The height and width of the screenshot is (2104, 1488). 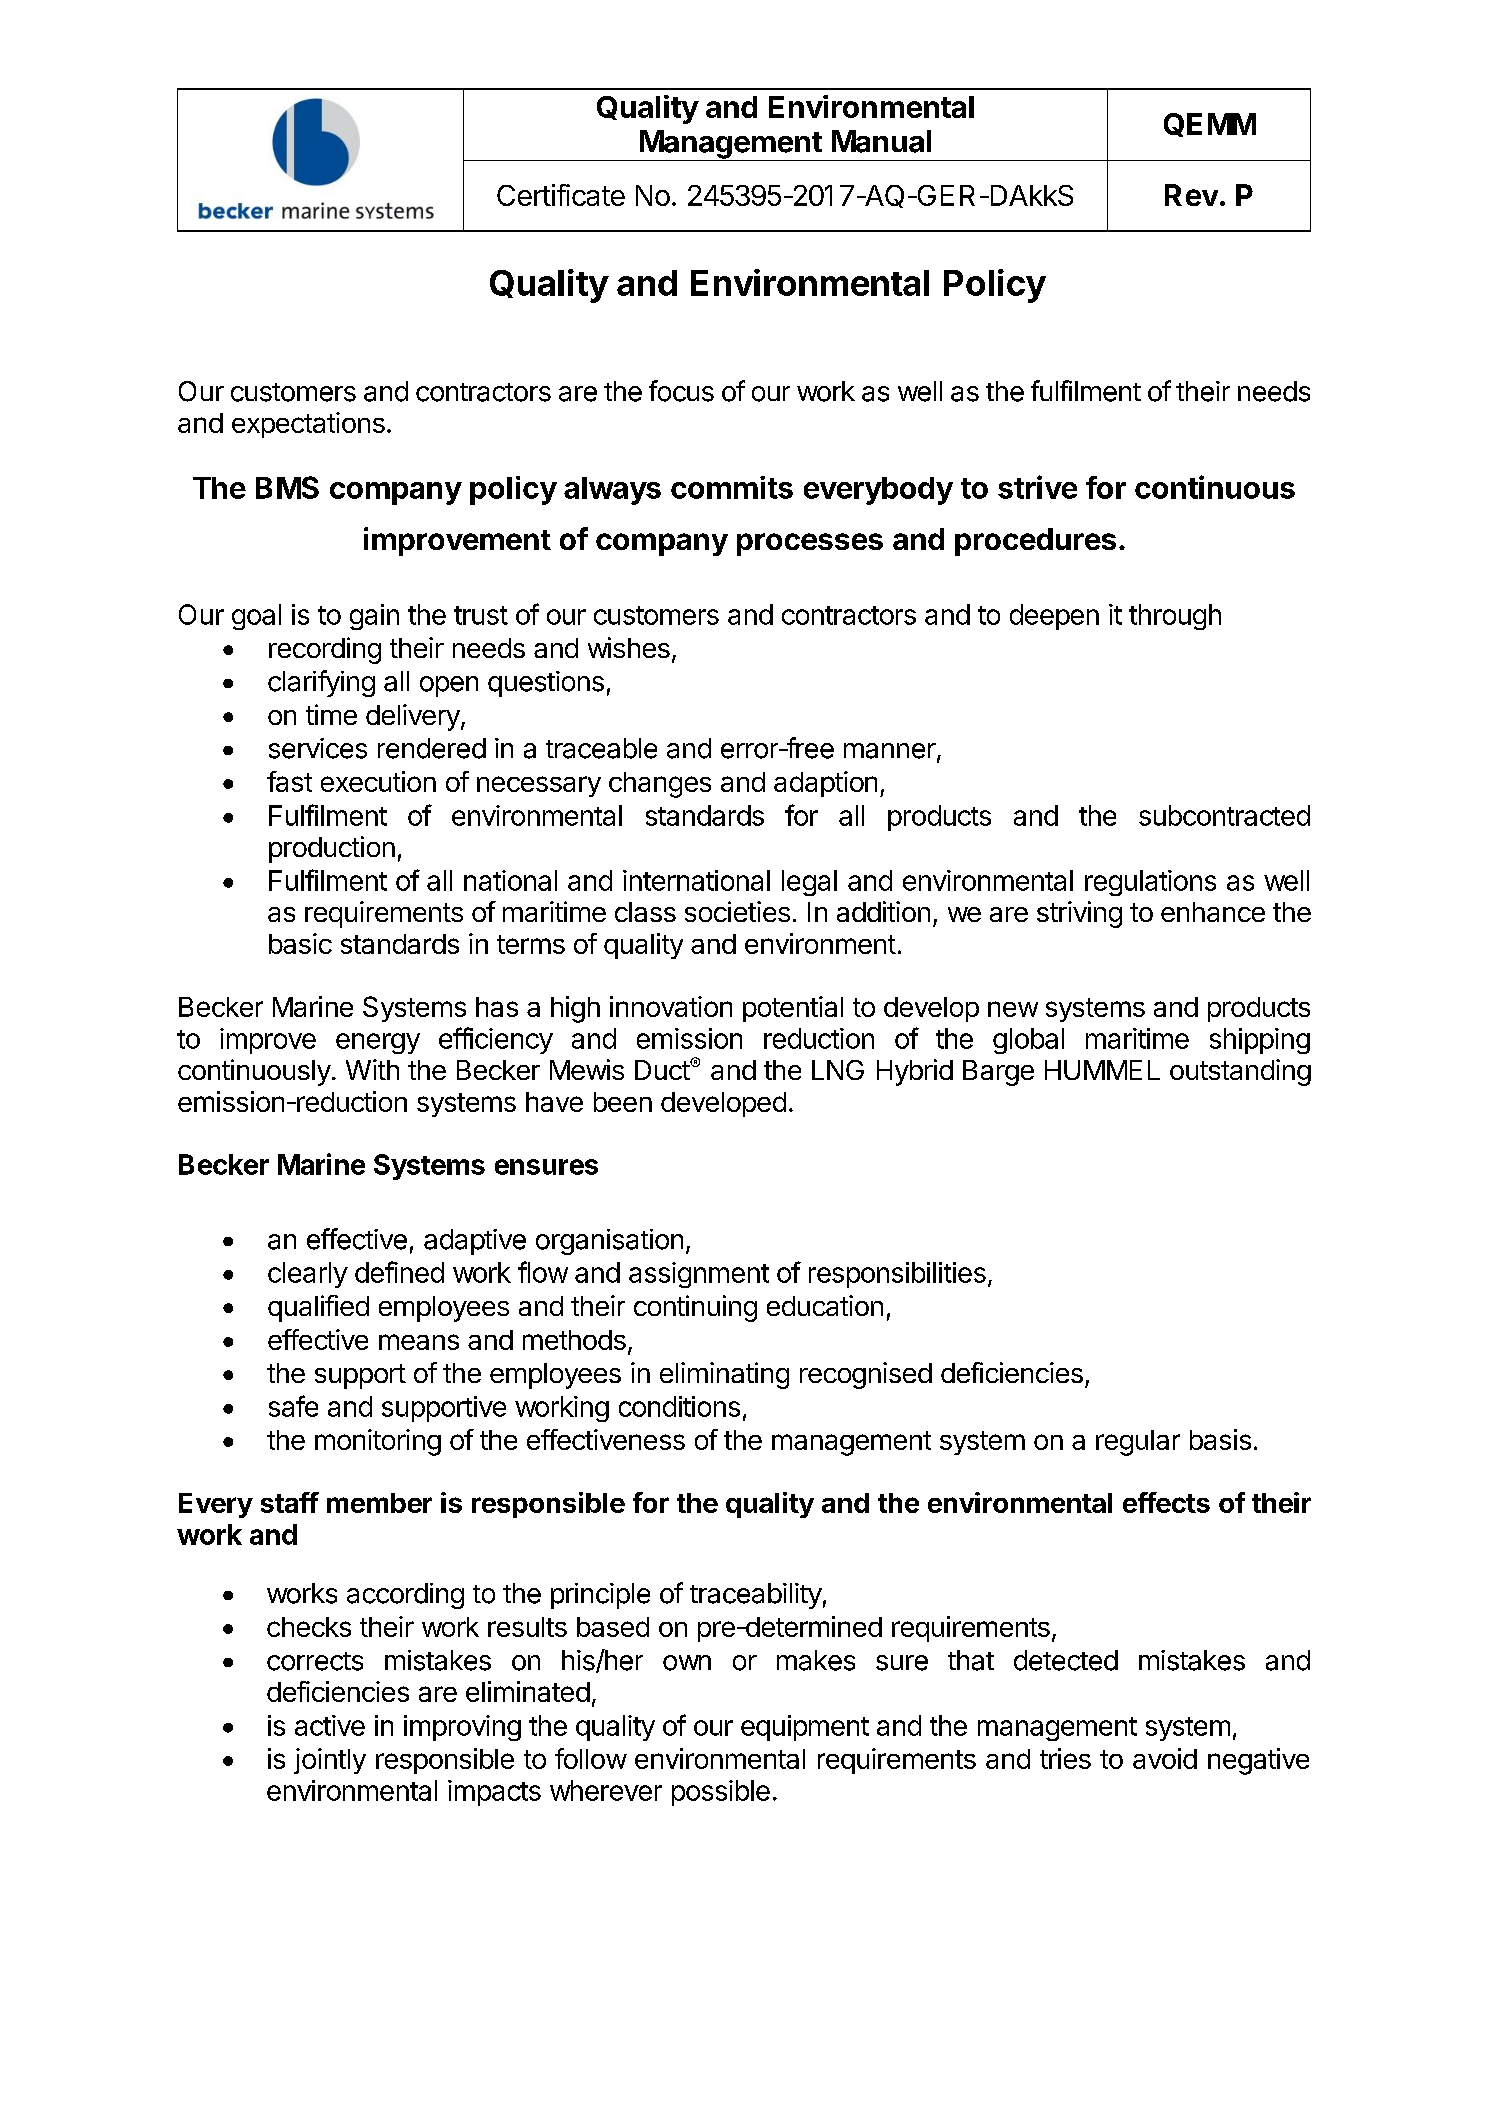 What do you see at coordinates (881, 141) in the screenshot?
I see `Manual` at bounding box center [881, 141].
